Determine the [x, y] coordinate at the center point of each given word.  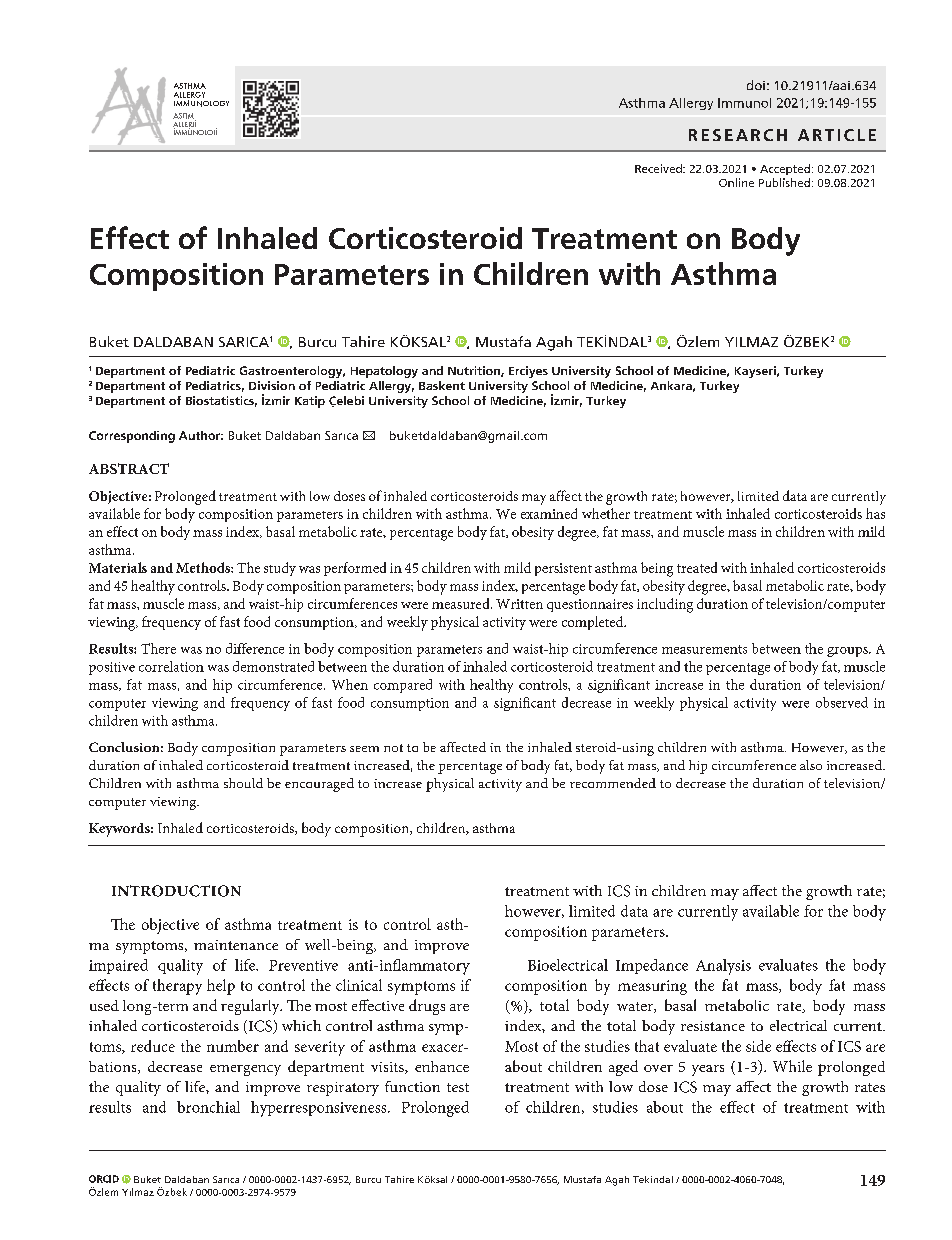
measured [462, 603]
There [158, 648]
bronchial [208, 1107]
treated [697, 567]
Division [272, 385]
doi [756, 85]
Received [659, 168]
